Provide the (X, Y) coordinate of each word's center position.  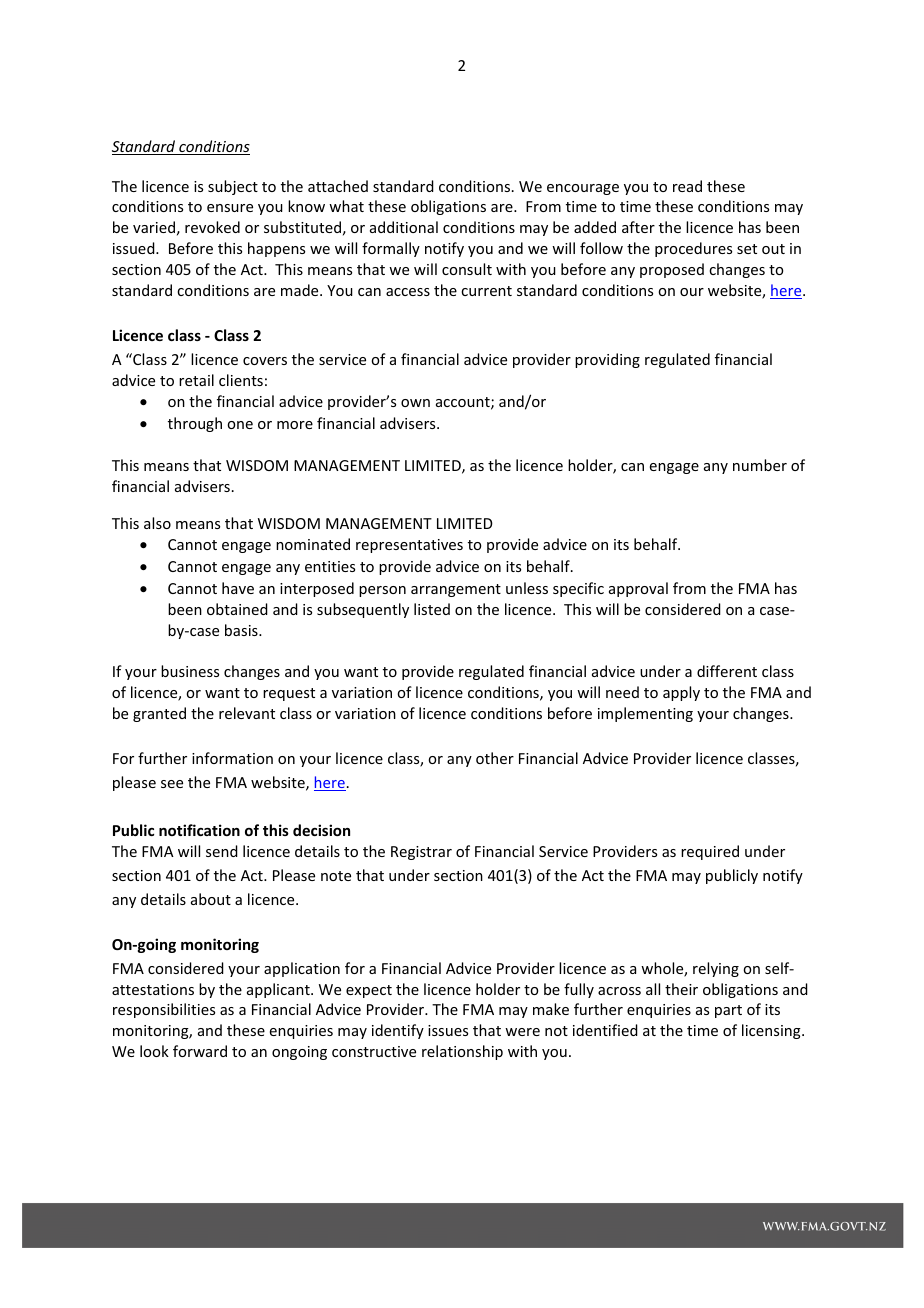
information (232, 758)
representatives (409, 546)
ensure (230, 208)
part (728, 1011)
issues (448, 1030)
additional (404, 227)
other (495, 758)
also (157, 523)
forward (200, 1051)
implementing (645, 714)
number (760, 465)
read (687, 186)
